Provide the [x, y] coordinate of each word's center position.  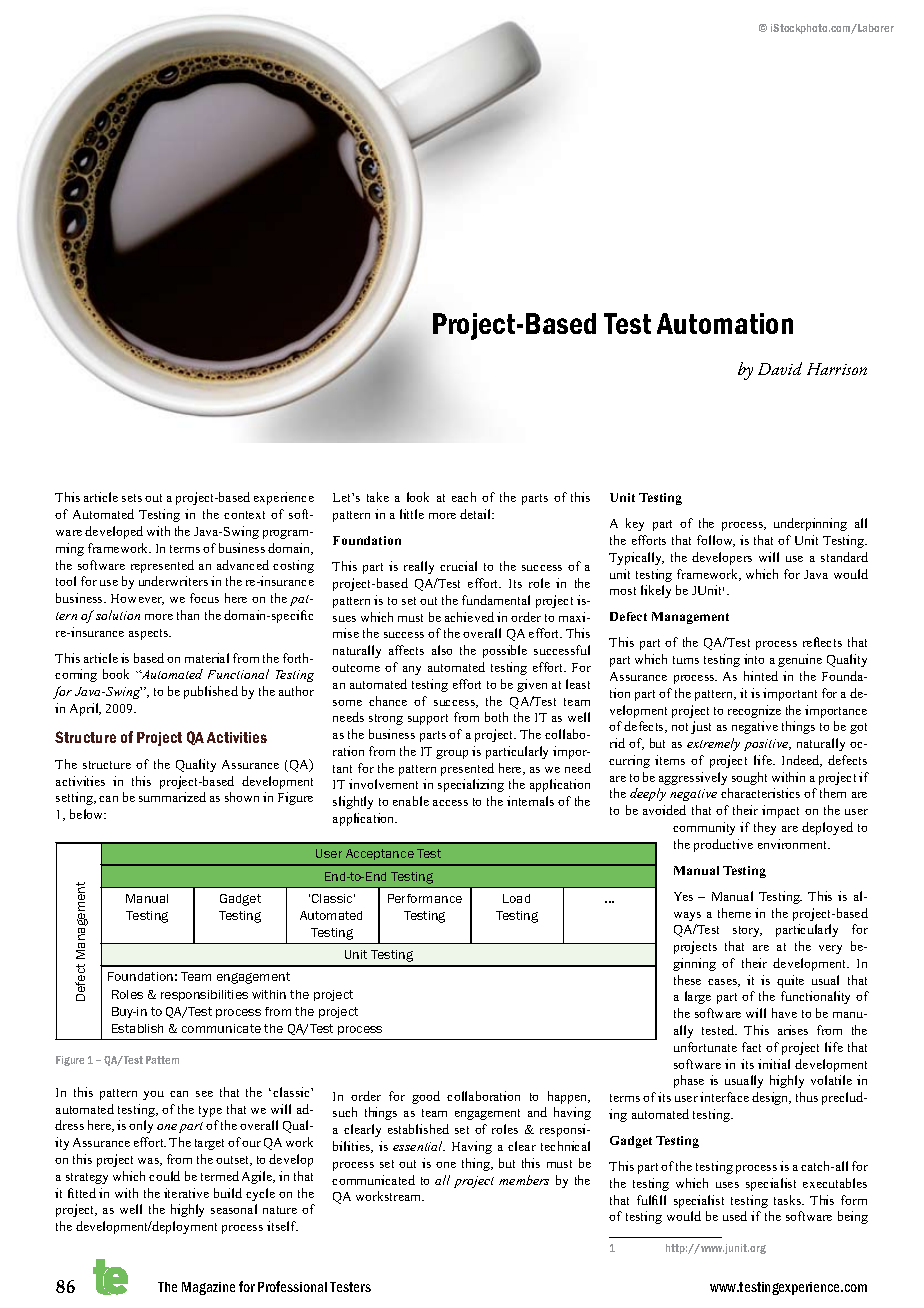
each [464, 497]
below [88, 814]
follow [716, 541]
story [747, 931]
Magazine [208, 1288]
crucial [458, 566]
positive [767, 745]
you [153, 1095]
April [85, 709]
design [771, 1098]
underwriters [173, 581]
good [426, 1097]
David [780, 368]
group [452, 754]
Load [516, 898]
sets [132, 498]
